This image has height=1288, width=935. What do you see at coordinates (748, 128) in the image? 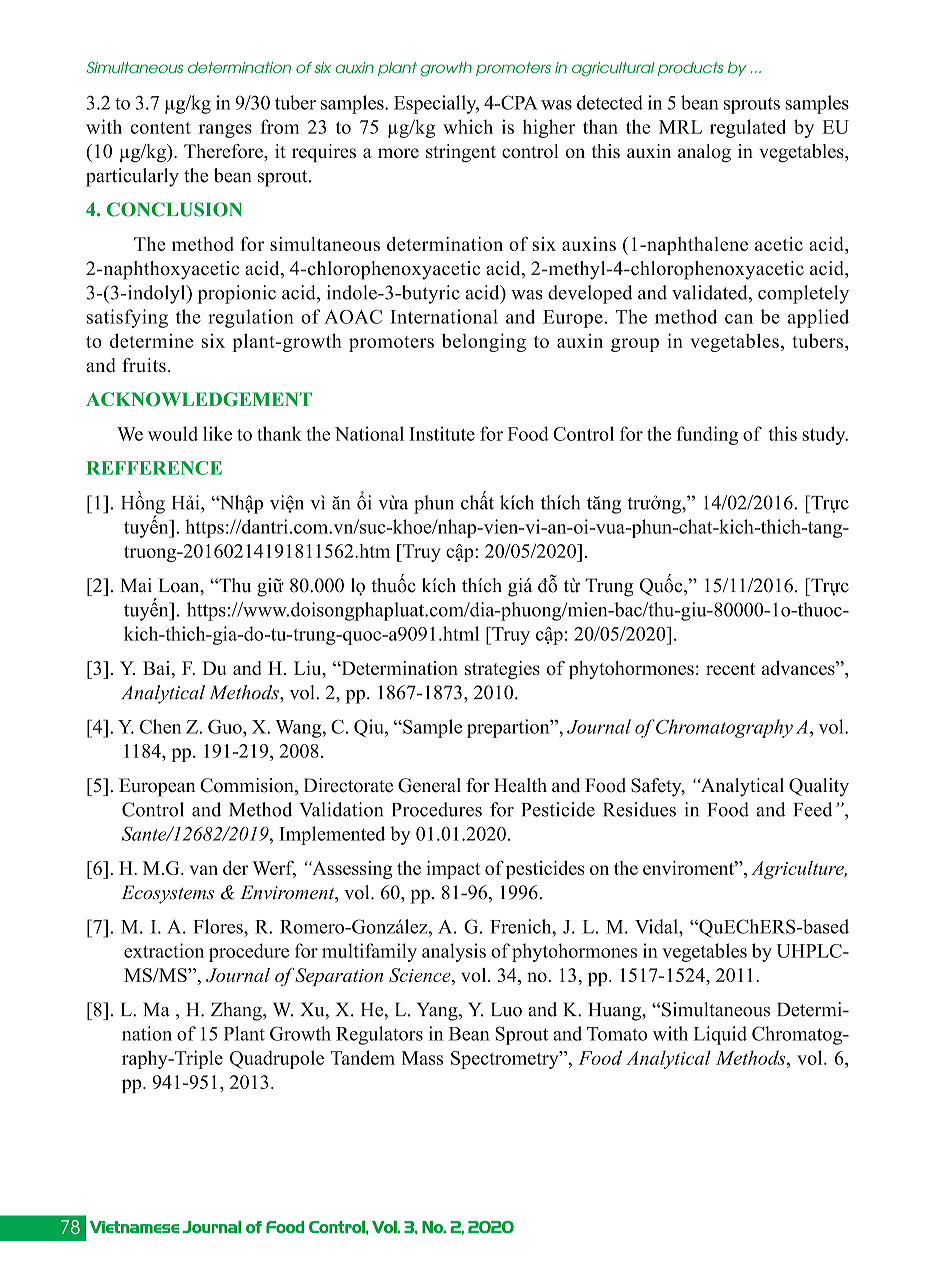
I see `regulated` at bounding box center [748, 128].
